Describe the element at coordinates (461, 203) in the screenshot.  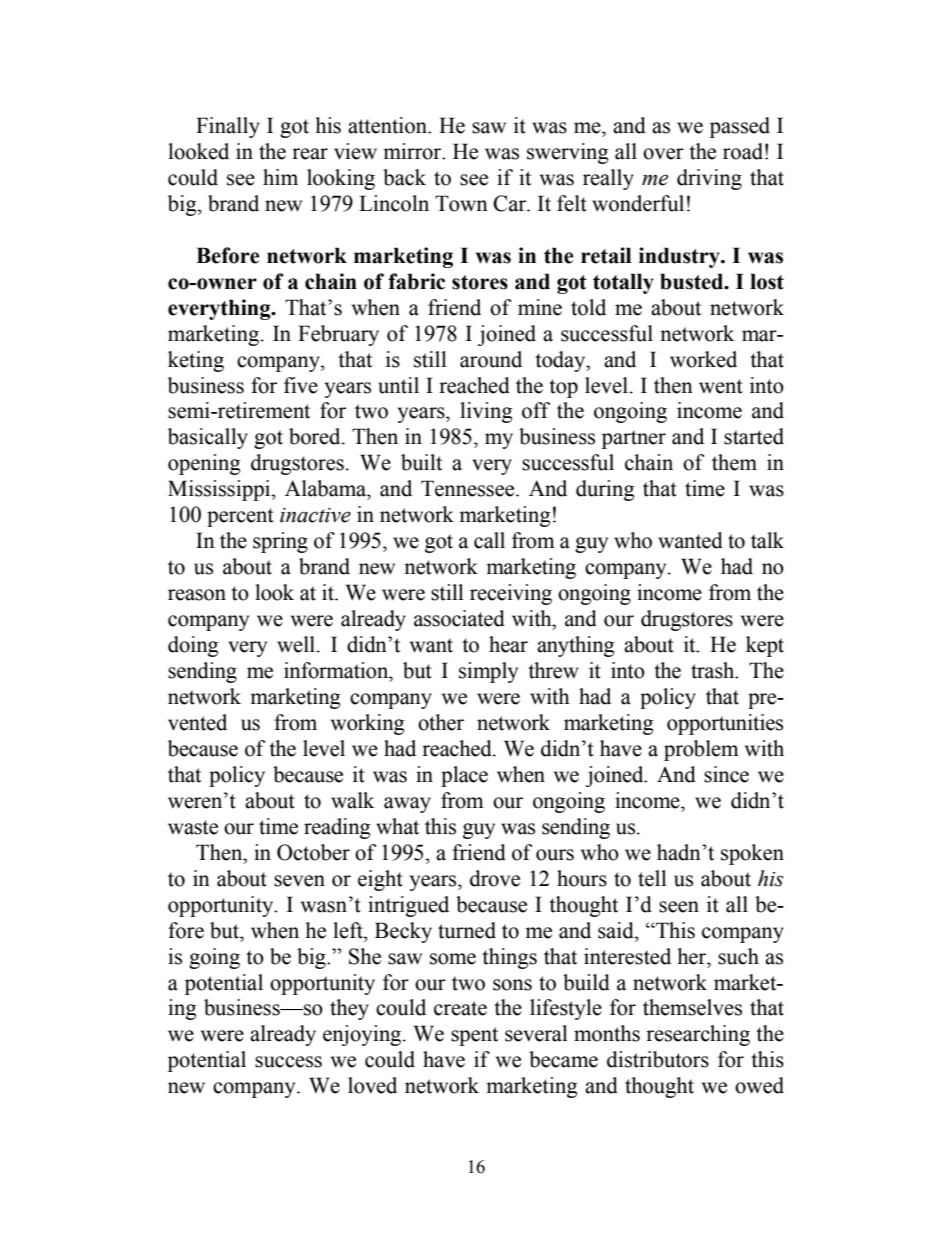
I see `Town` at that location.
